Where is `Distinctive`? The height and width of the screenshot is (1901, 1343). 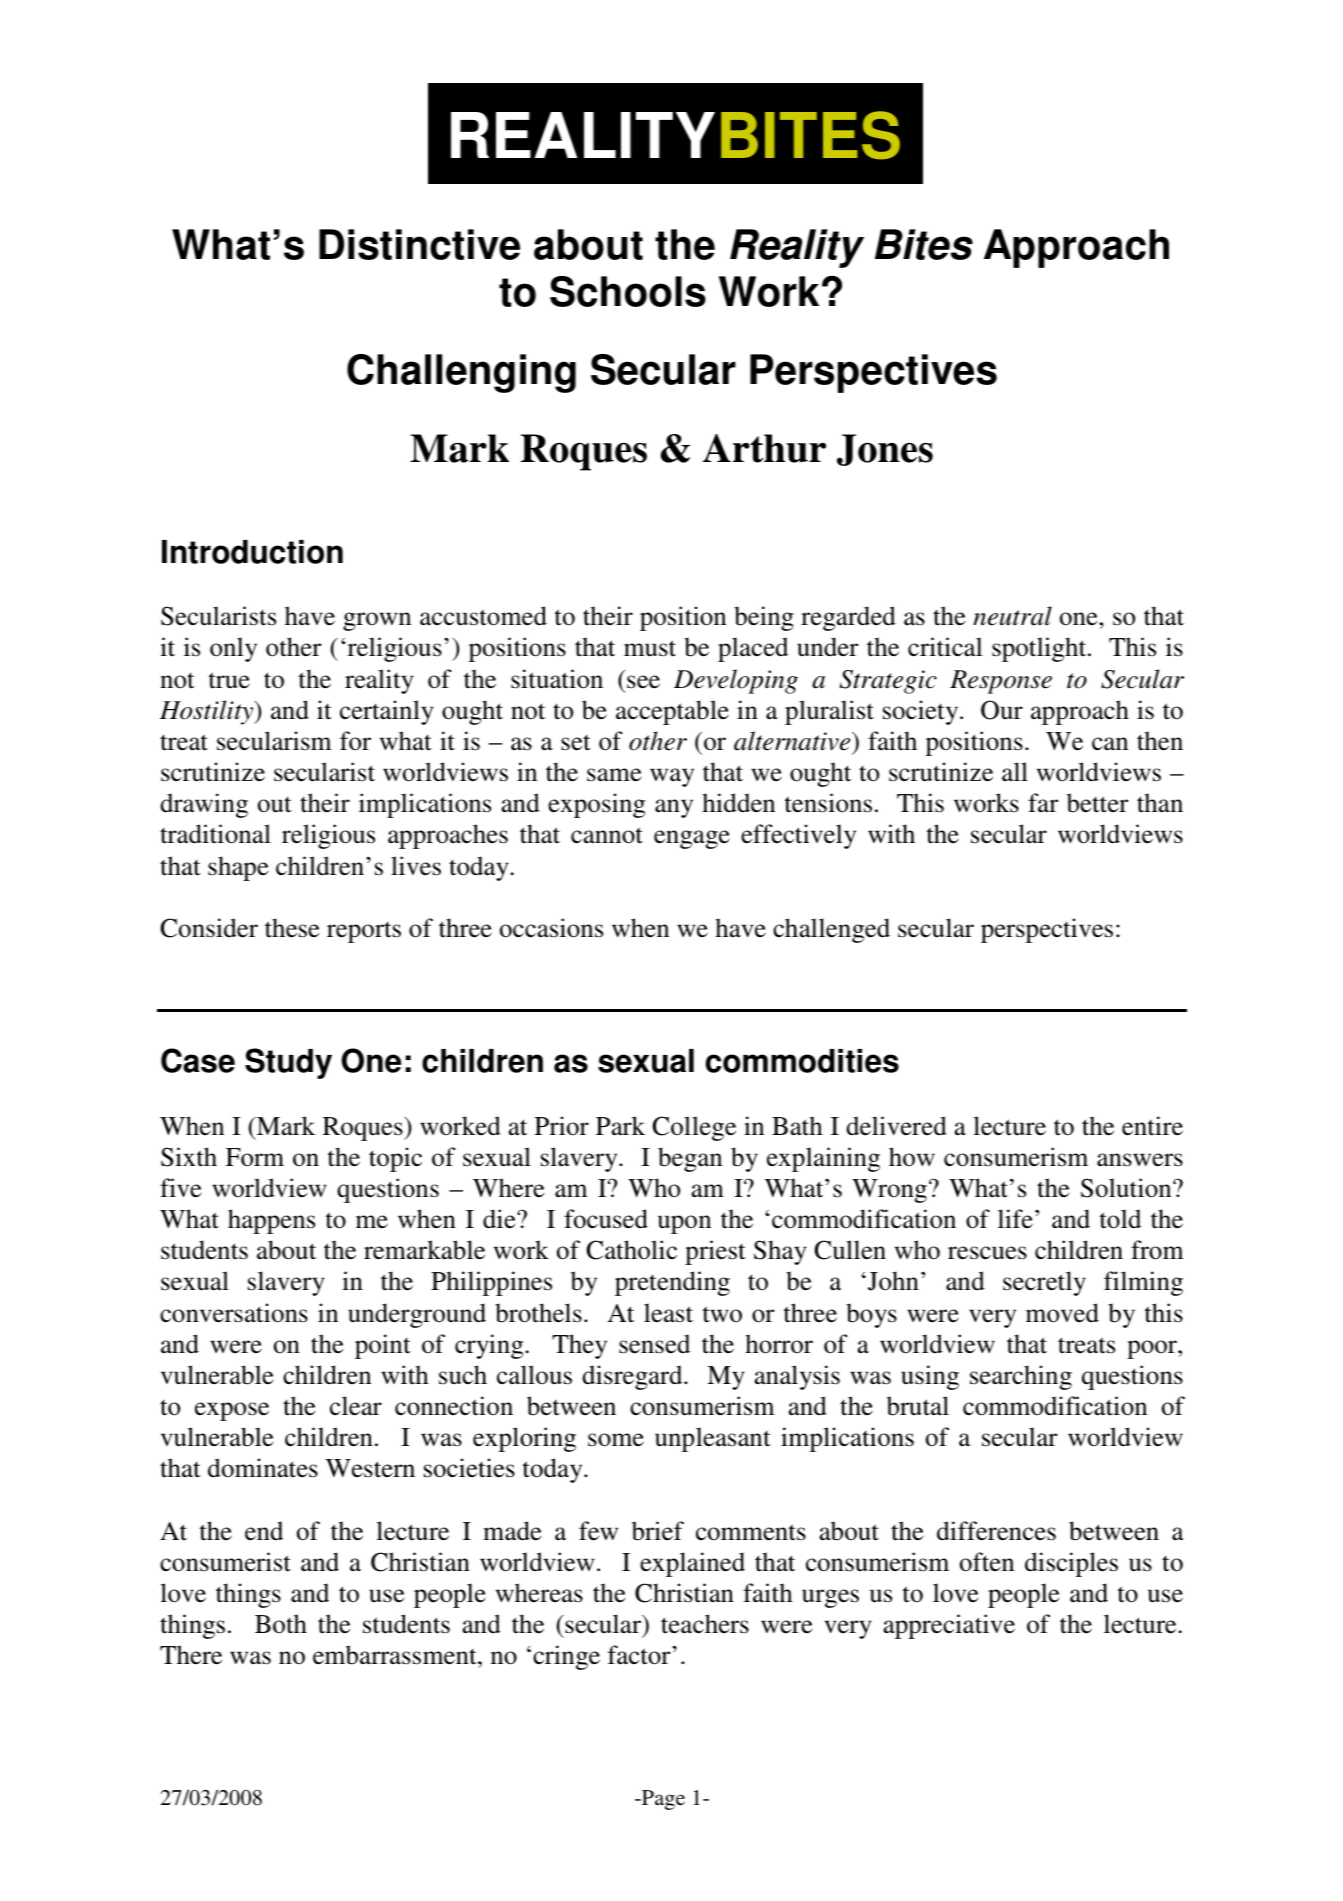 Distinctive is located at coordinates (419, 244).
